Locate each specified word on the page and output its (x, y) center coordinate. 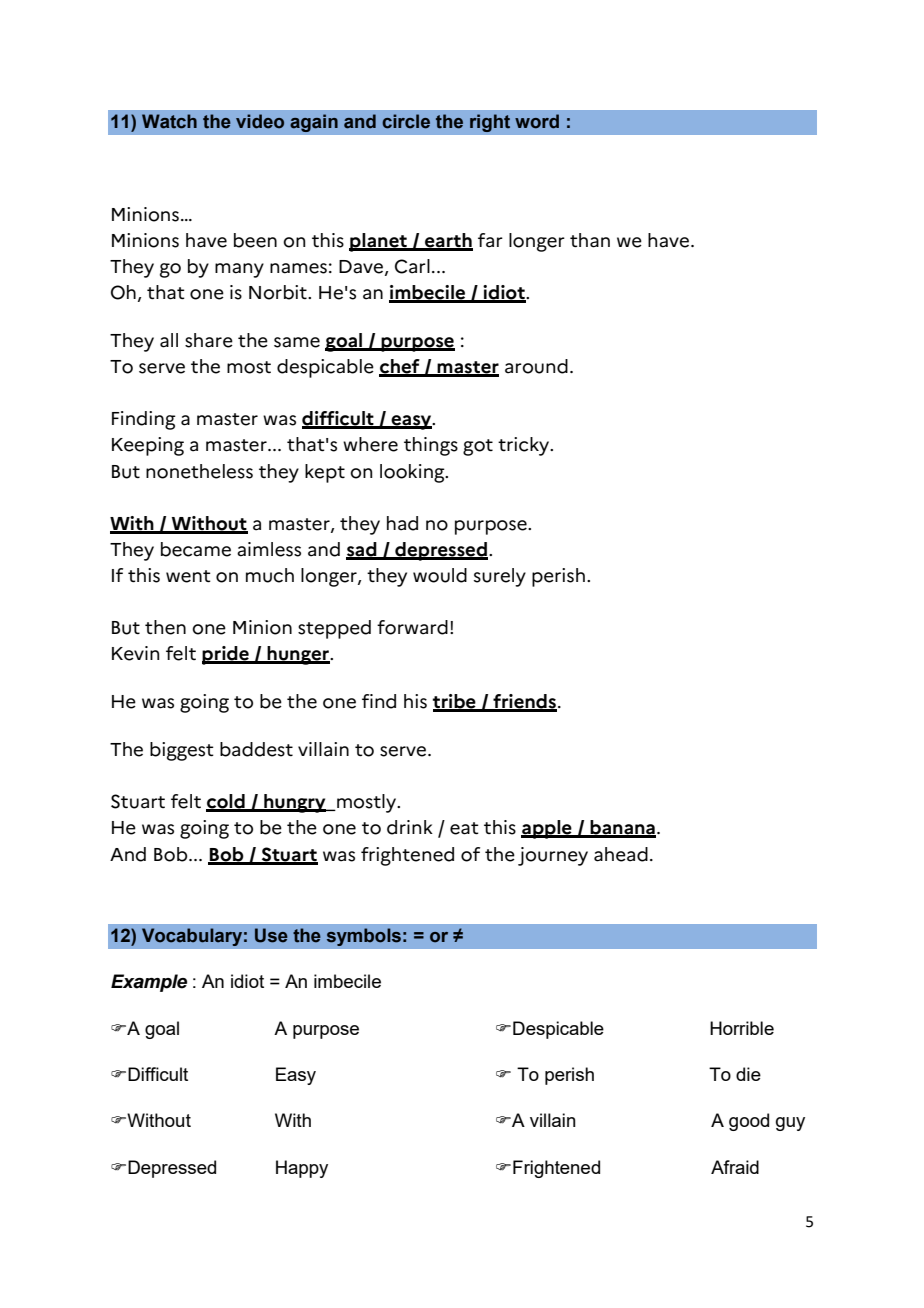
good (749, 1122)
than (590, 240)
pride (226, 655)
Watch (169, 121)
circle (406, 121)
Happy (302, 1169)
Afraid (735, 1167)
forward (412, 627)
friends (524, 702)
